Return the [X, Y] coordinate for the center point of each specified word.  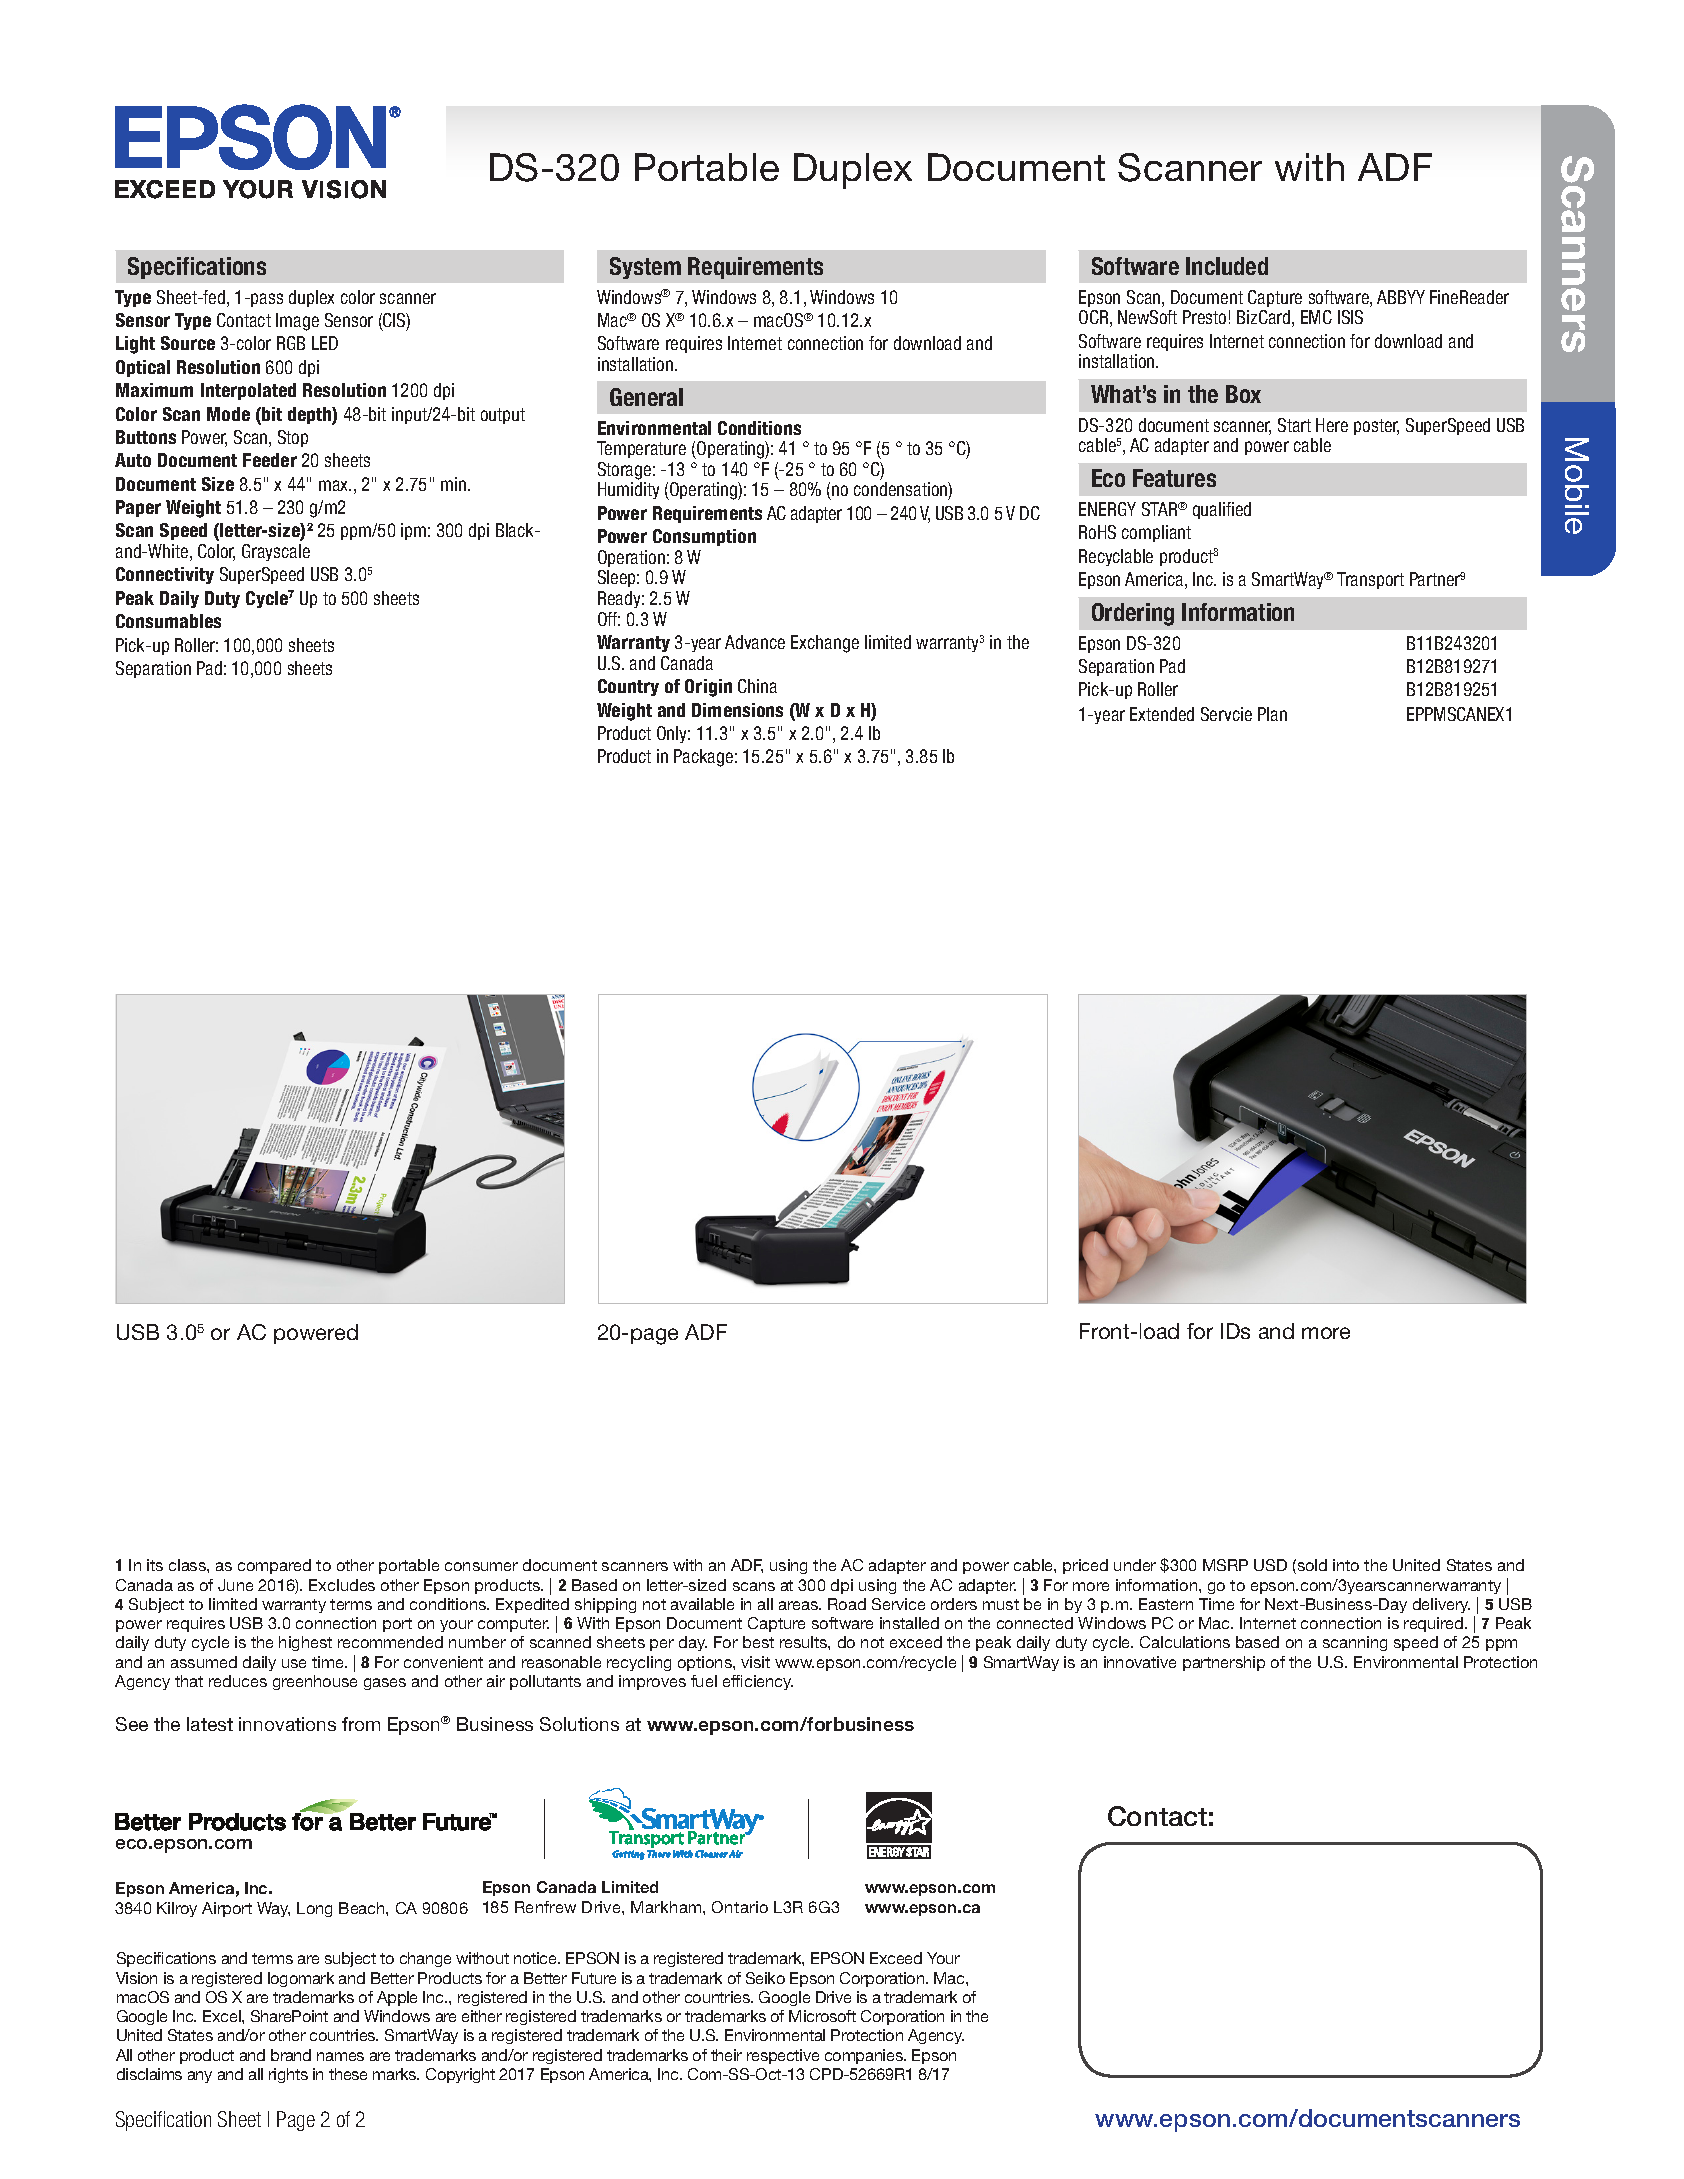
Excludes [342, 1585]
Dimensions [737, 710]
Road [847, 1604]
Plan [1272, 714]
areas [799, 1605]
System [645, 268]
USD [1270, 1565]
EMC [1316, 317]
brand [291, 2055]
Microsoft [822, 2016]
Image [297, 322]
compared [274, 1566]
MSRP [1225, 1565]
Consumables [168, 621]
